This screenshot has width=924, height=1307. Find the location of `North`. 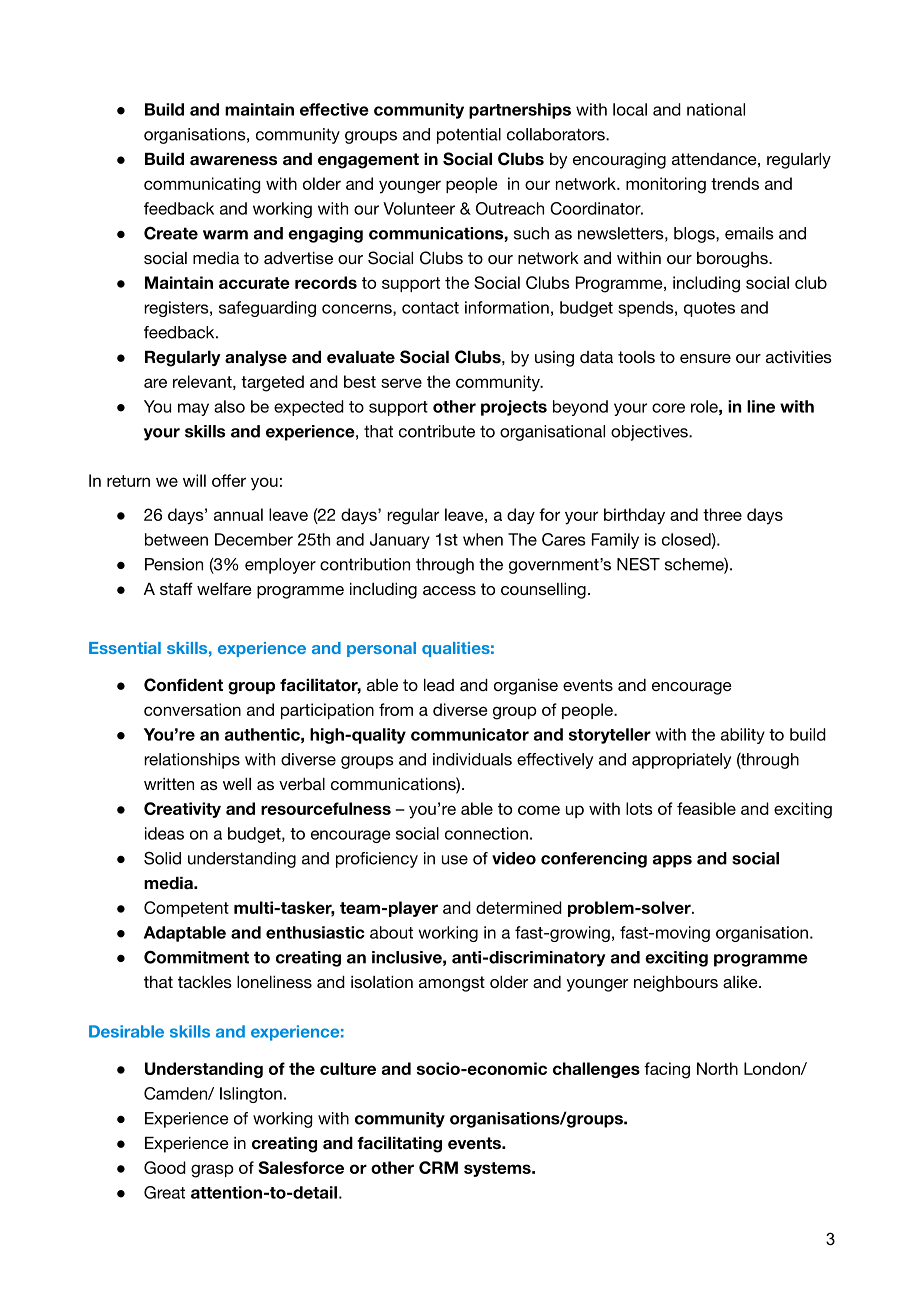

North is located at coordinates (717, 1068).
